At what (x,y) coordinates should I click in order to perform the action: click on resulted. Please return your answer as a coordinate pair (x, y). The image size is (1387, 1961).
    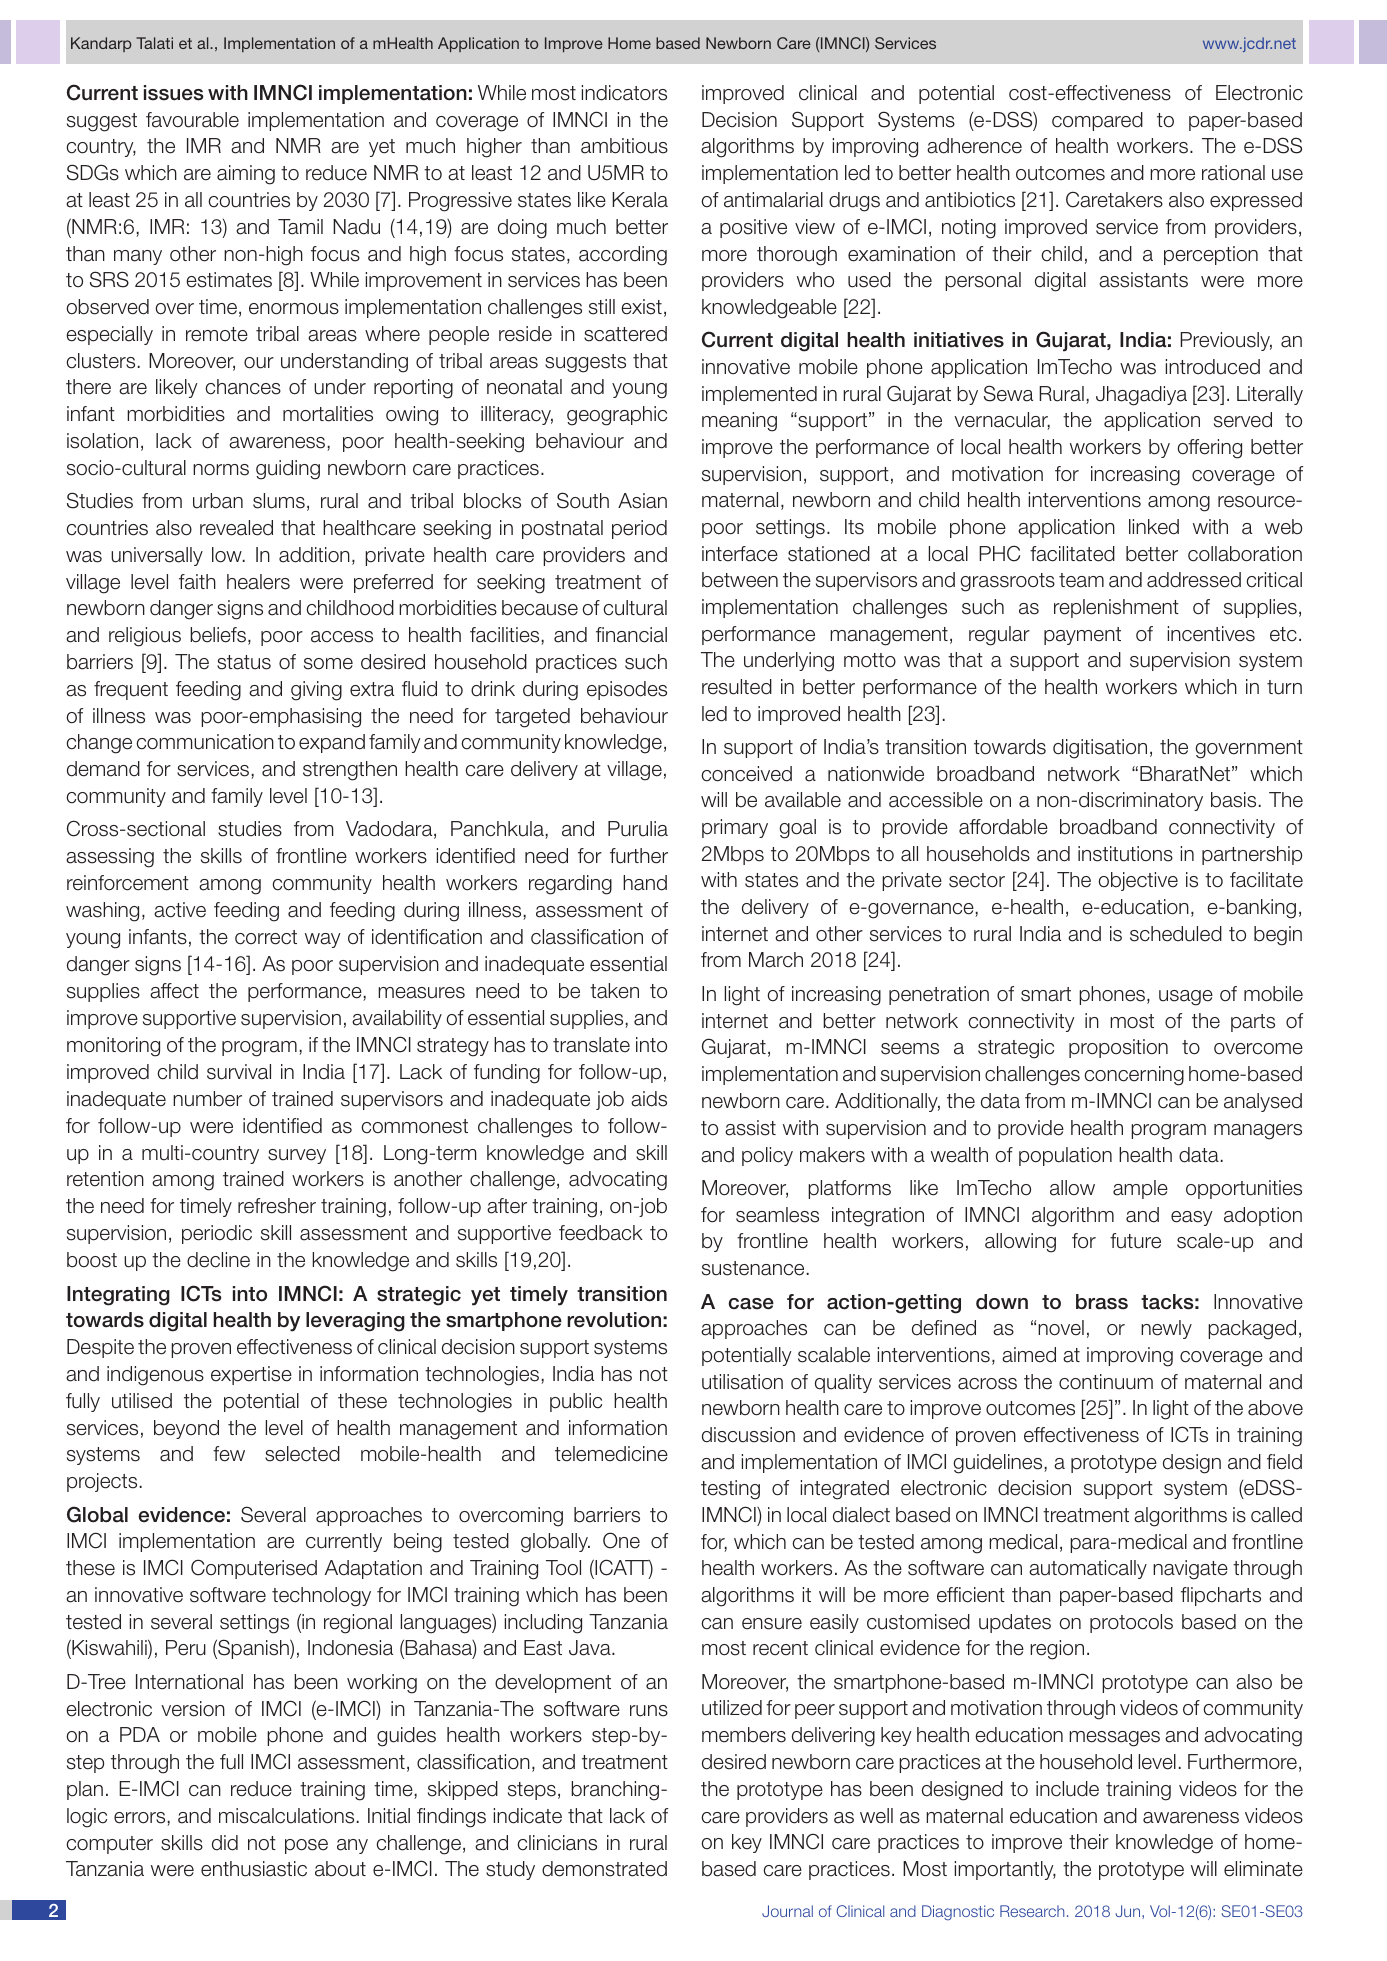
    Looking at the image, I should click on (737, 687).
